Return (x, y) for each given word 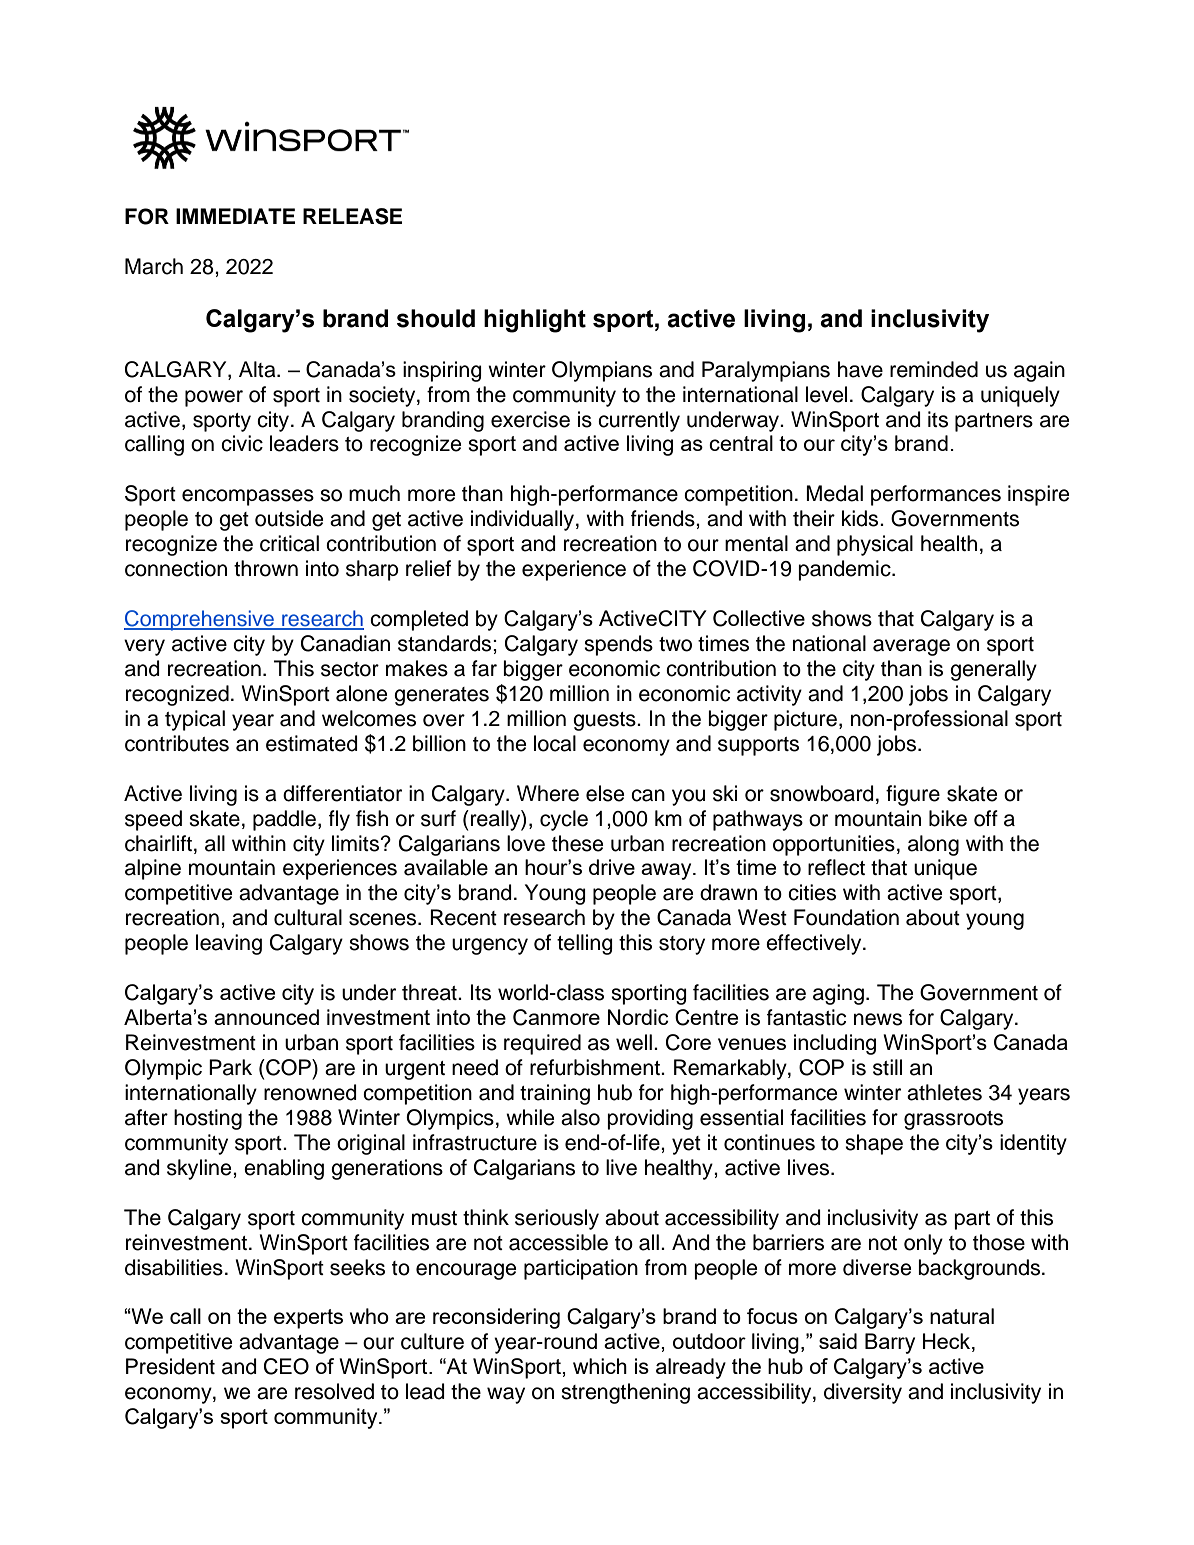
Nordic (638, 1017)
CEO (286, 1366)
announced (266, 1017)
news (878, 1019)
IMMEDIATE (235, 216)
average (911, 647)
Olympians (602, 371)
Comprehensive (200, 620)
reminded (934, 369)
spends (618, 645)
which (600, 1366)
